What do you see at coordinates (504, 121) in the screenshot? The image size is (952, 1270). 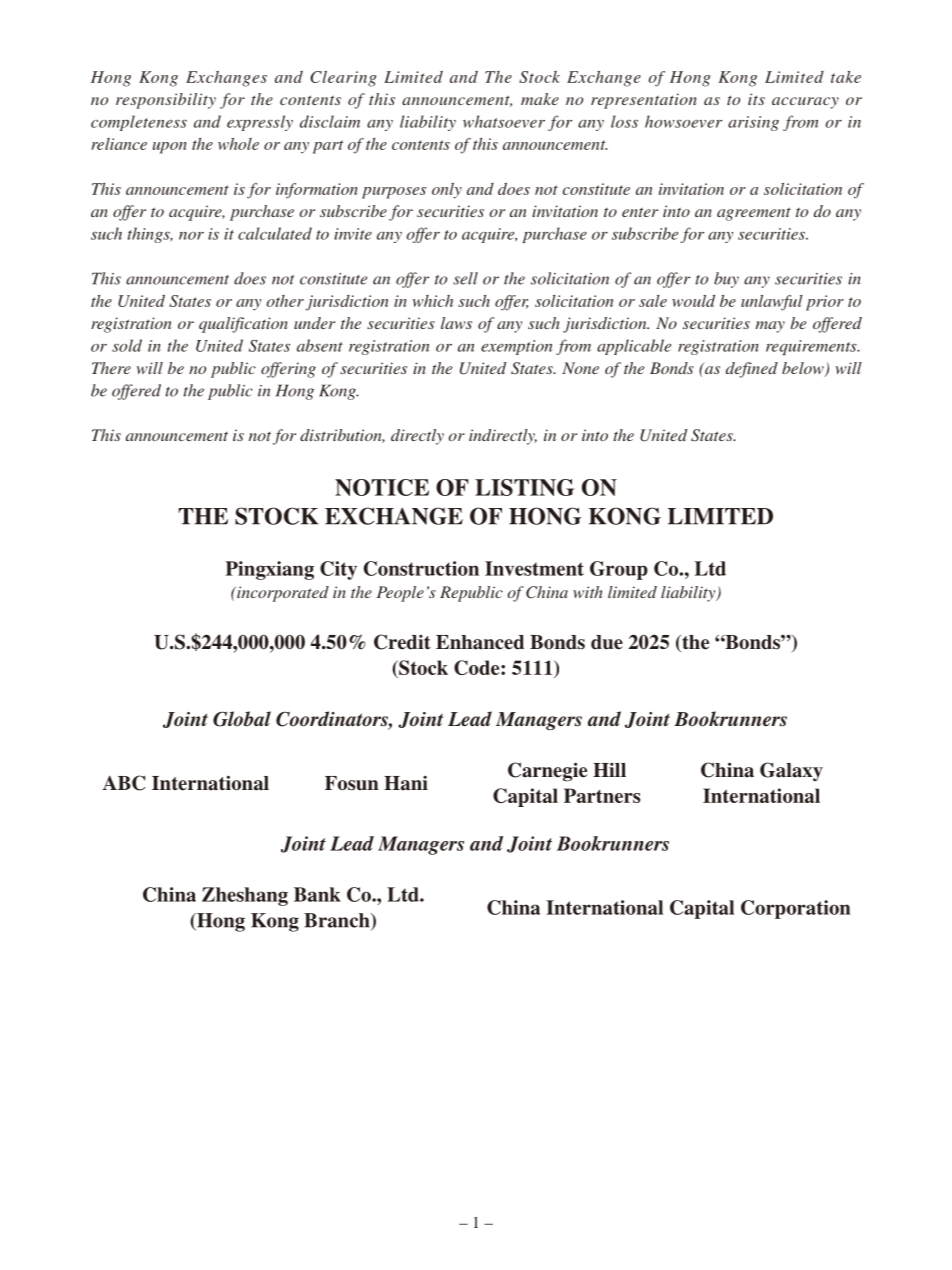 I see `whatsoever` at bounding box center [504, 121].
